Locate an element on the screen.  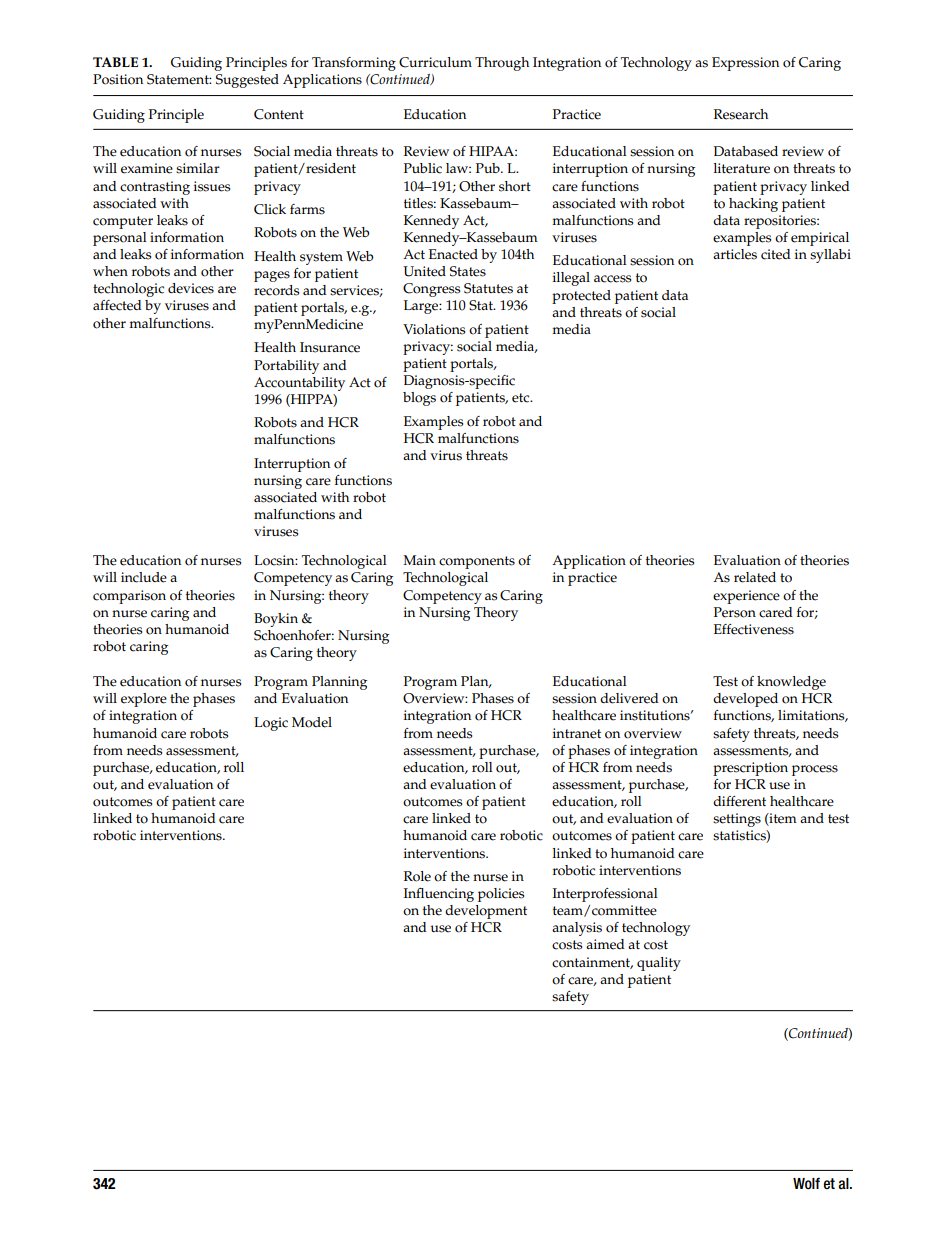
Influencing is located at coordinates (439, 895).
